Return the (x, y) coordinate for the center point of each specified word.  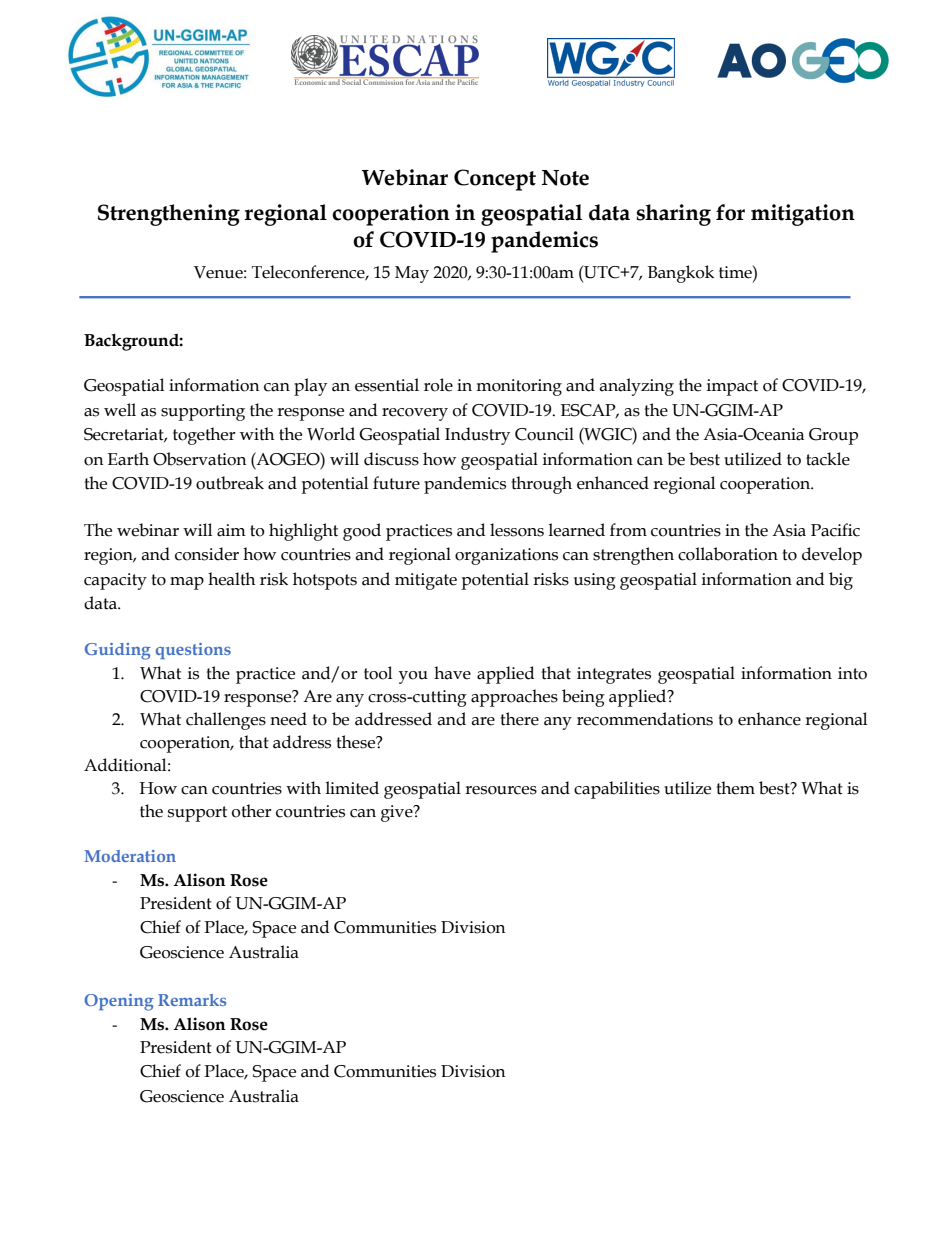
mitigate (426, 581)
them (735, 788)
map (187, 583)
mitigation (803, 215)
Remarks (192, 1000)
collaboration (728, 554)
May (412, 274)
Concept (495, 180)
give (398, 813)
